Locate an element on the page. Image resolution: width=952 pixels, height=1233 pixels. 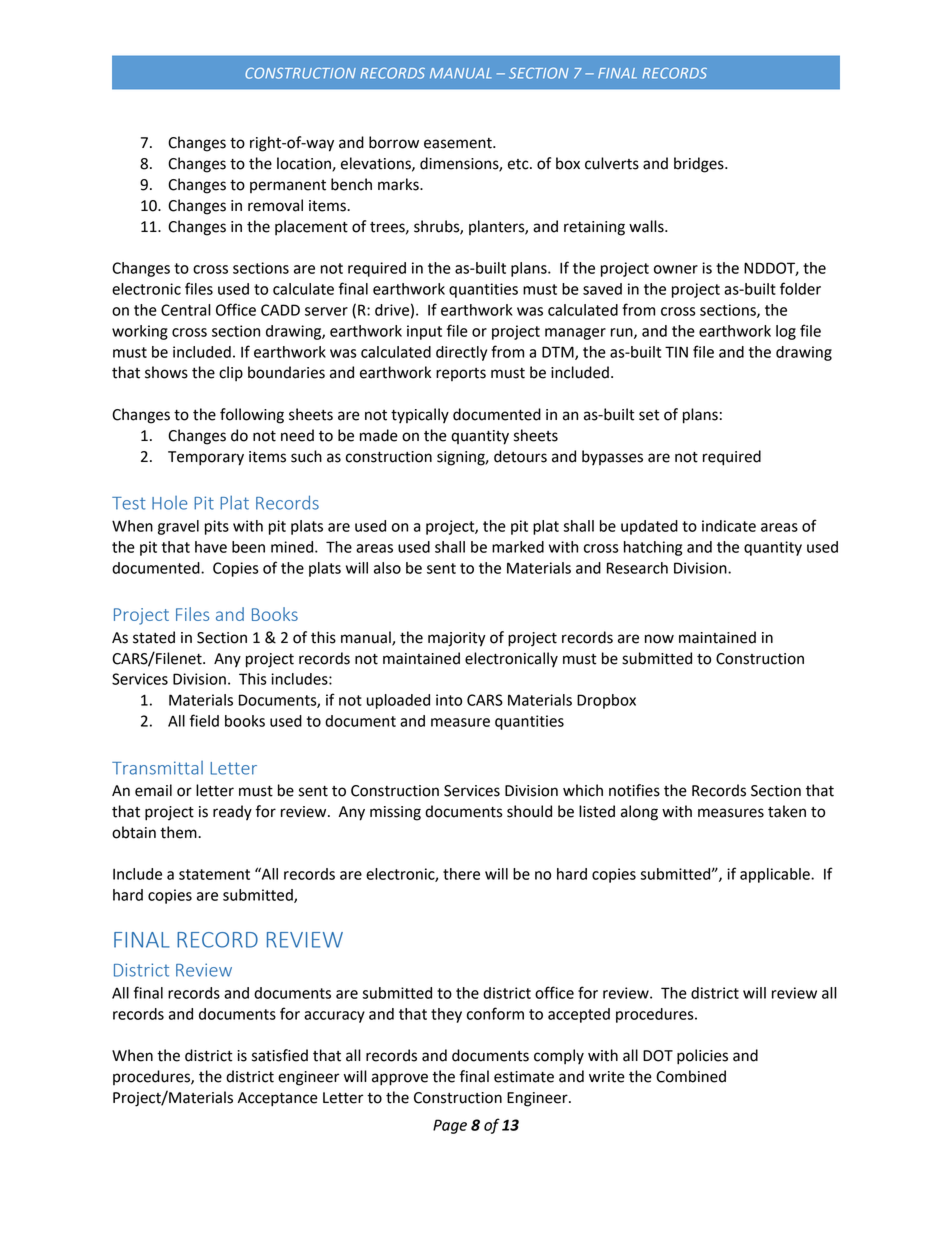
Dropbox is located at coordinates (606, 701).
